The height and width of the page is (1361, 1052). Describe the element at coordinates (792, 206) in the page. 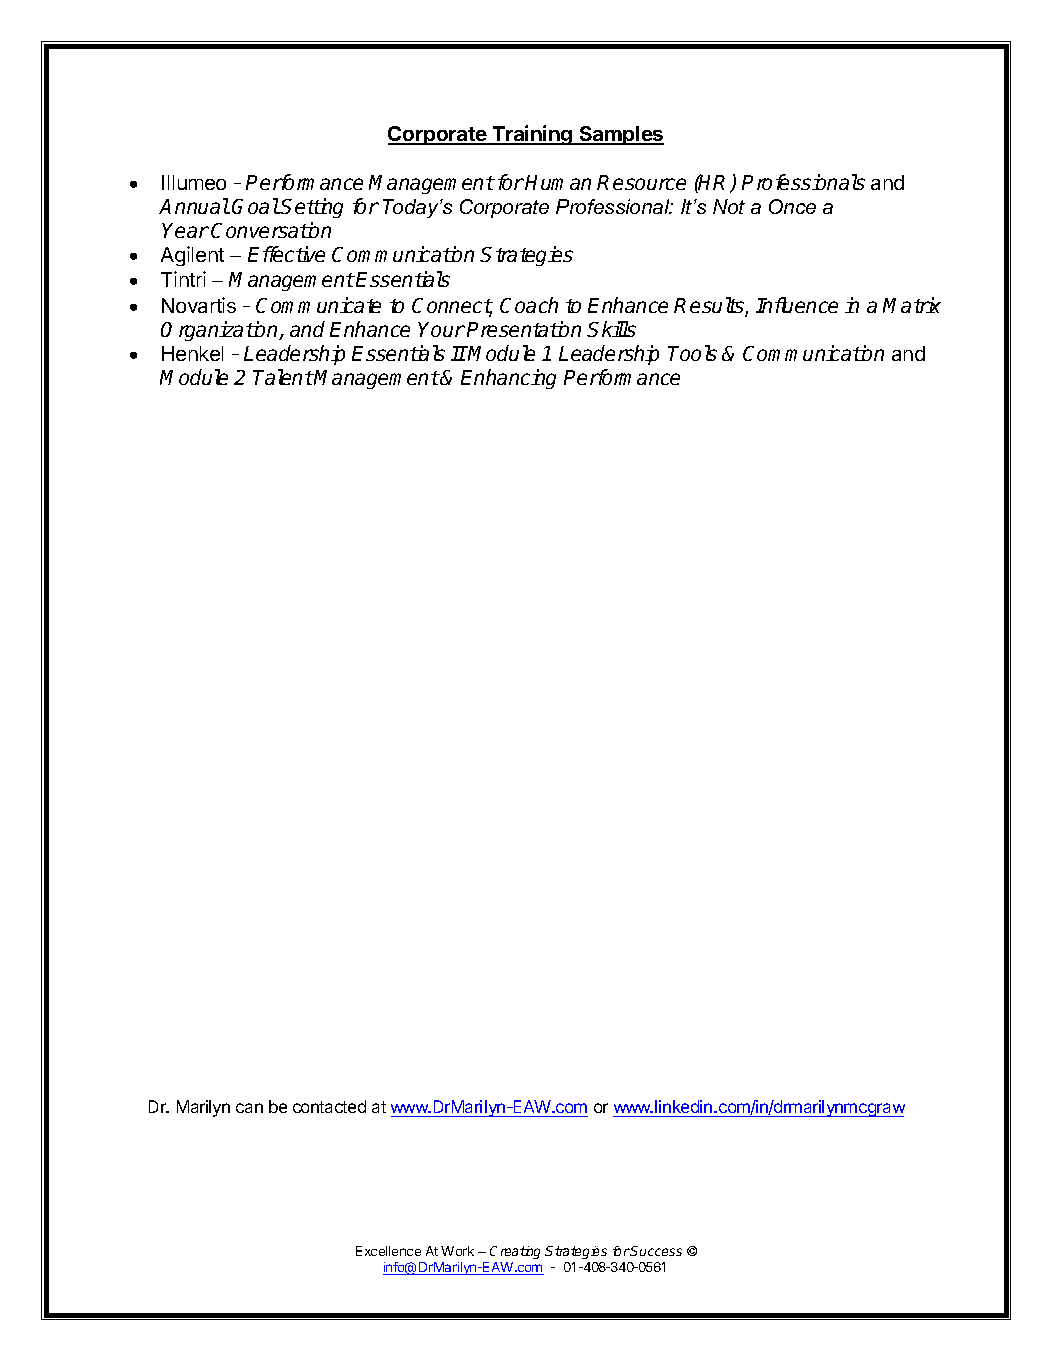

I see `Once` at that location.
